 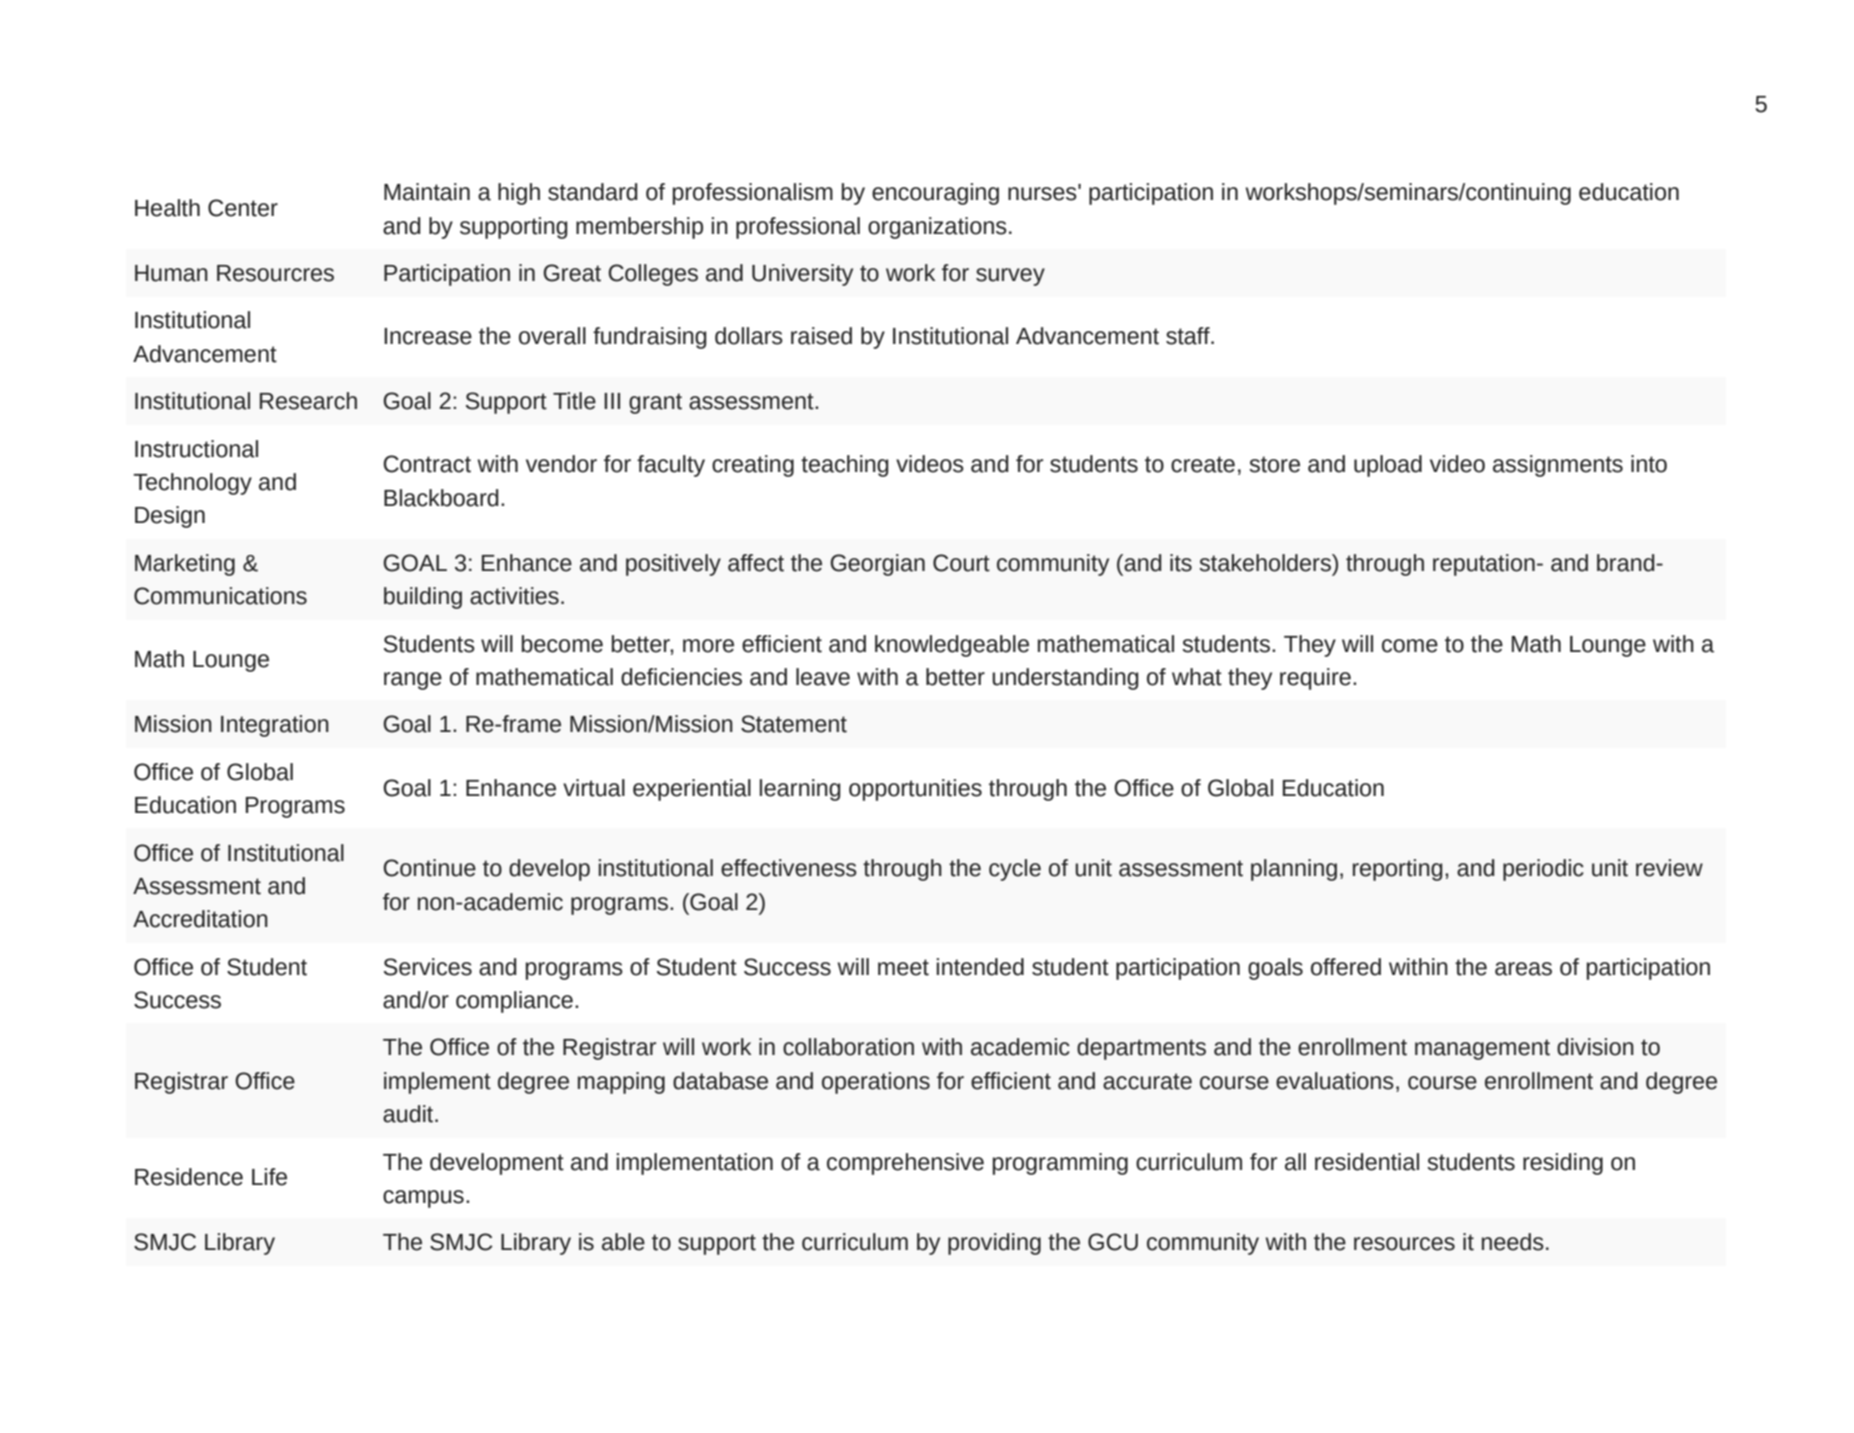 I want to click on require, so click(x=1315, y=679).
